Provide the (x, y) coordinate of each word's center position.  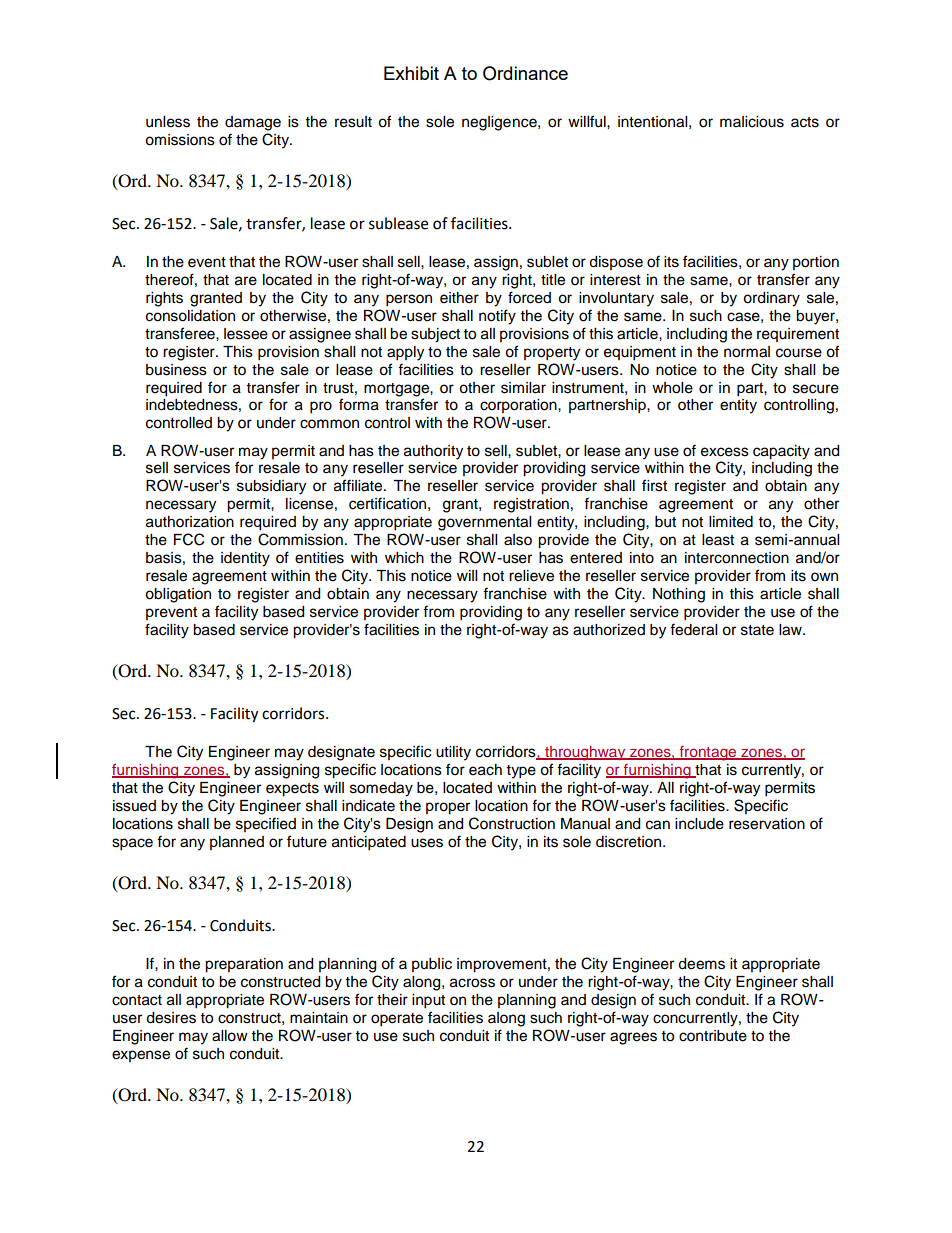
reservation (767, 824)
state (757, 630)
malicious (752, 122)
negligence (500, 123)
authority (433, 452)
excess (725, 452)
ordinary (771, 299)
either (459, 298)
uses (427, 843)
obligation (178, 595)
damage (253, 123)
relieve (531, 576)
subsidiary (271, 487)
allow (230, 1036)
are (246, 281)
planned (237, 843)
